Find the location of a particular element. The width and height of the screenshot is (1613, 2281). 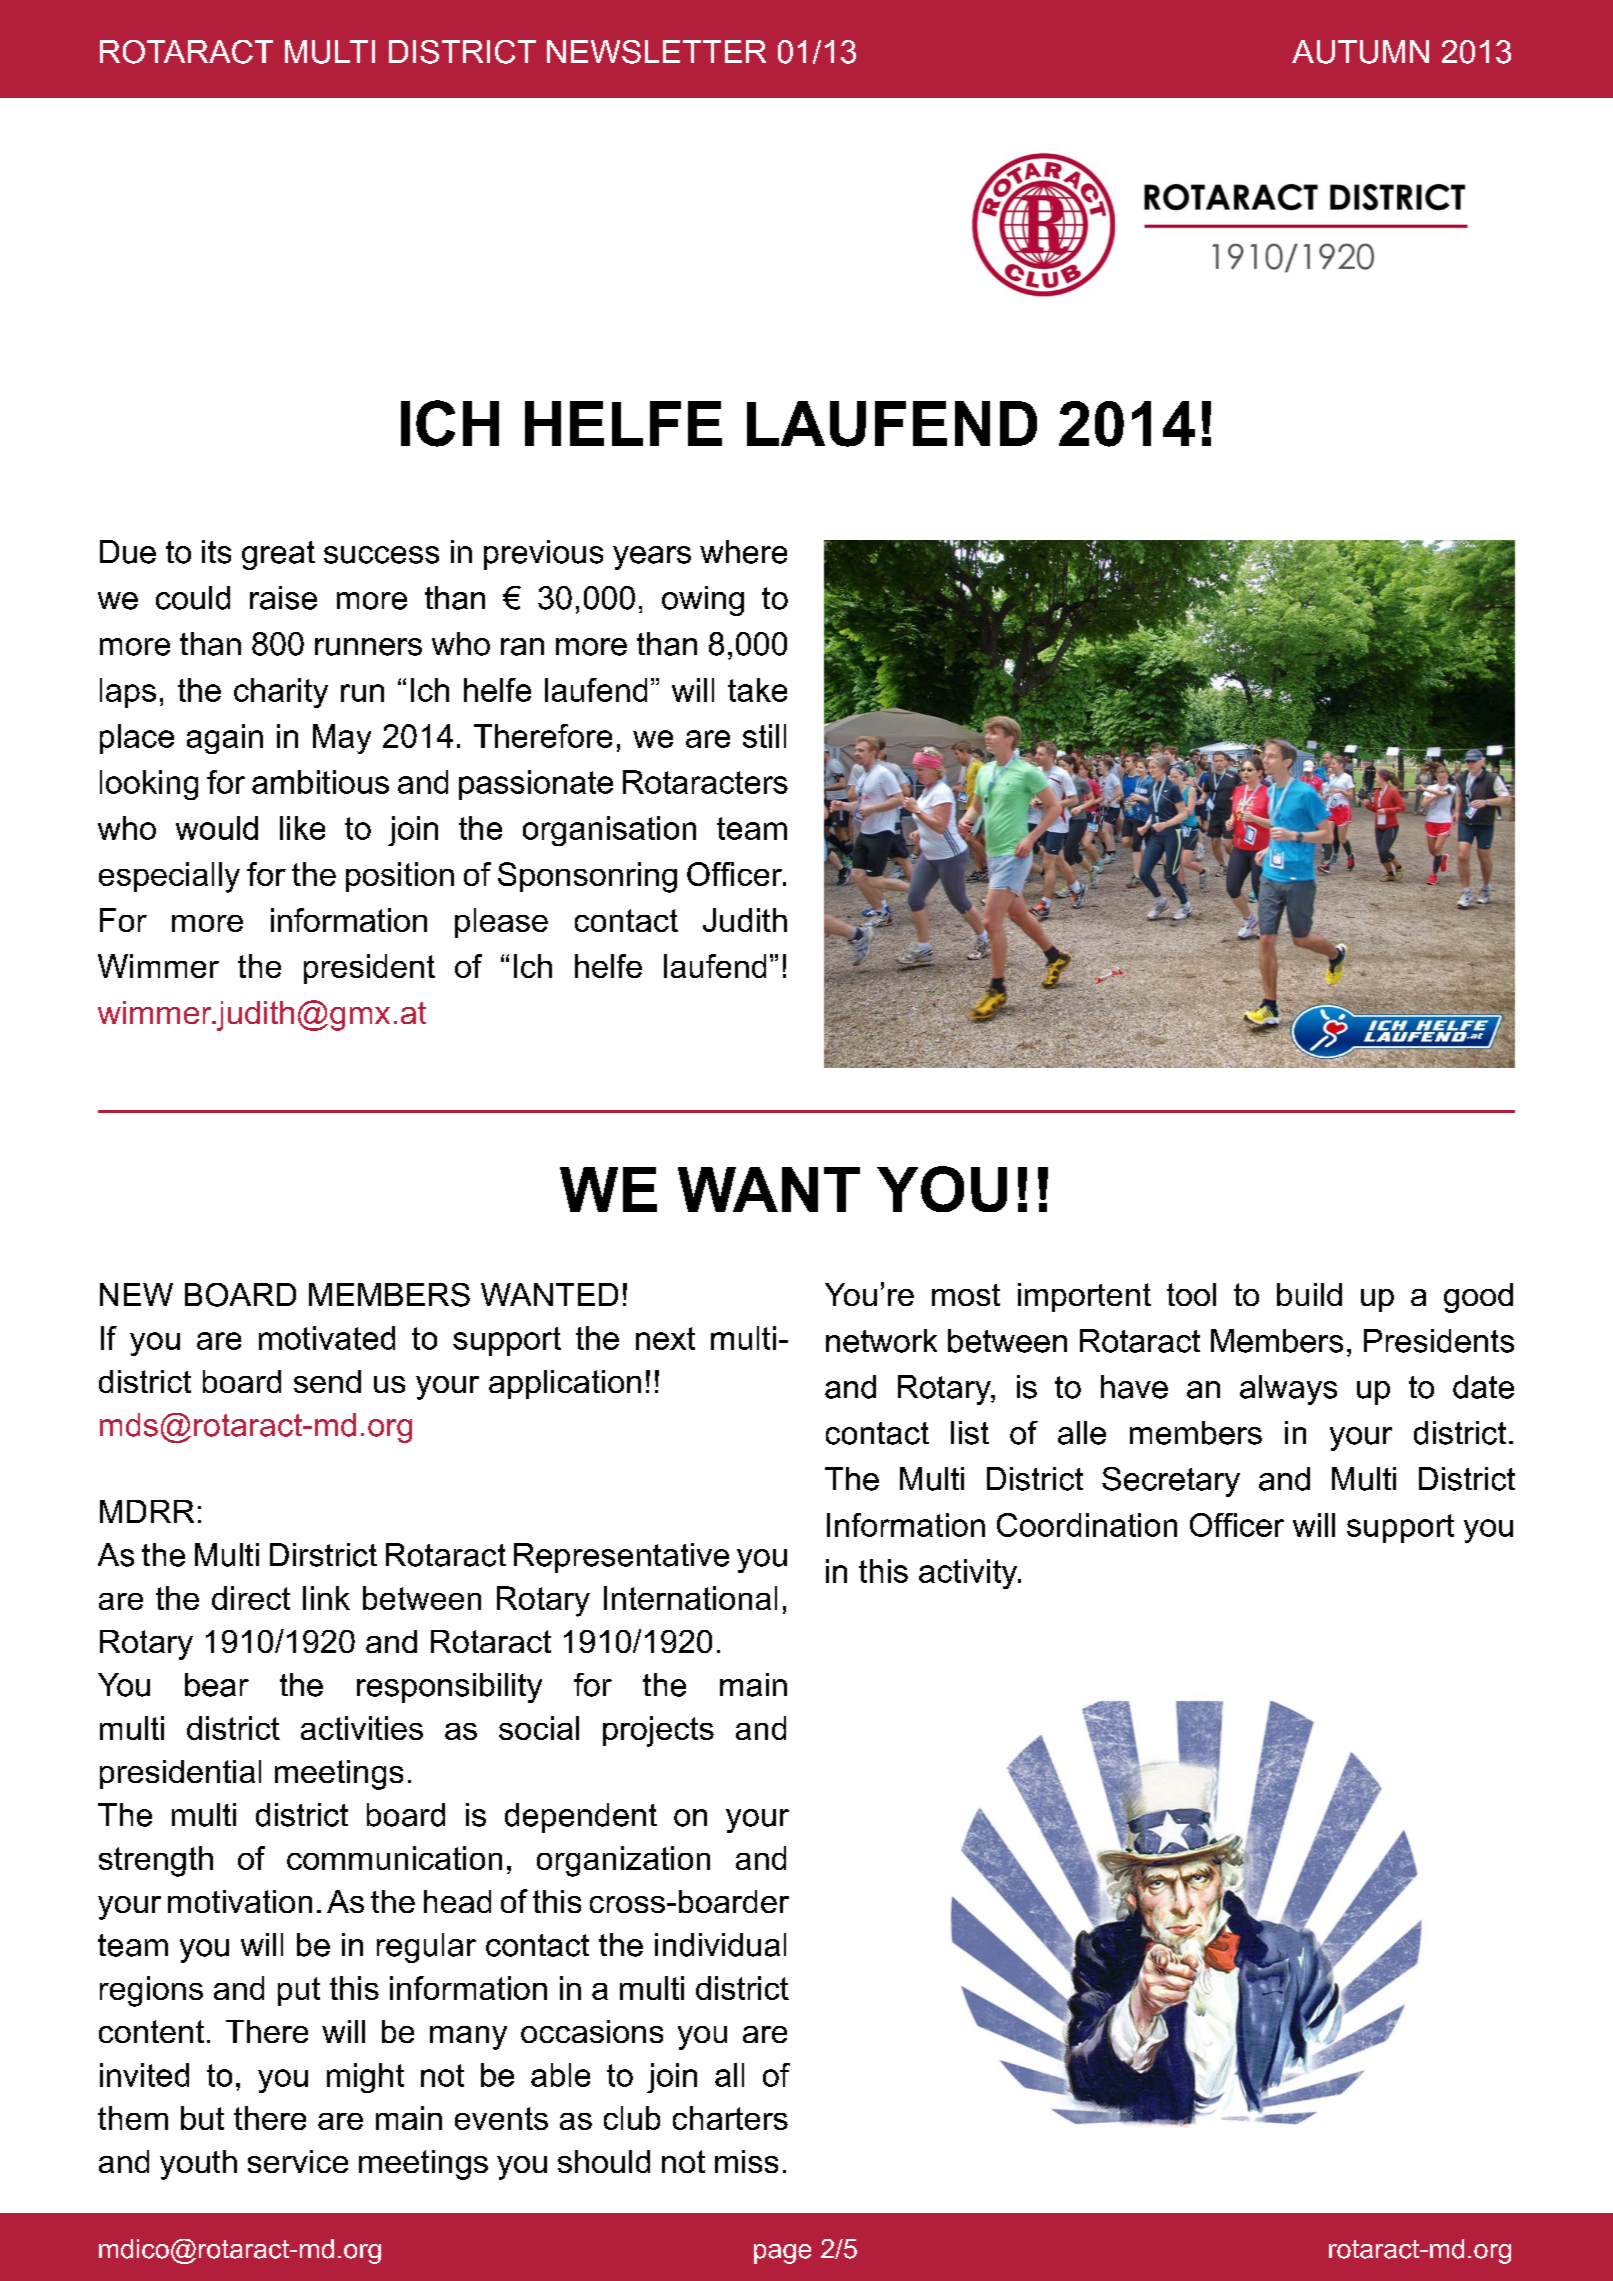

motivated is located at coordinates (327, 1338).
